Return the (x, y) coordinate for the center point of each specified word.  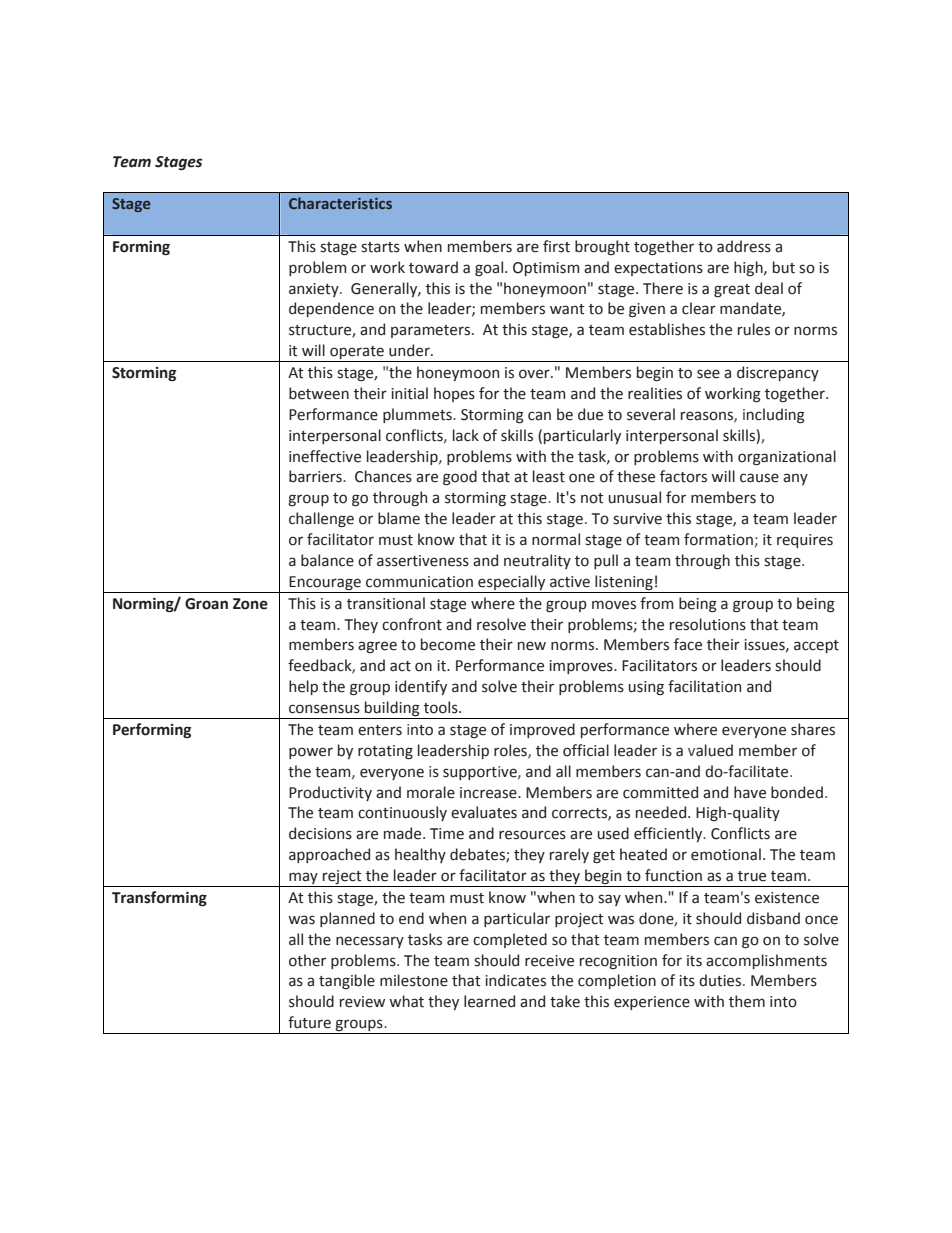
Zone (250, 604)
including (774, 416)
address (744, 246)
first (556, 246)
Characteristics (340, 203)
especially (511, 582)
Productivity (330, 793)
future (309, 1022)
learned (489, 1001)
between (319, 393)
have (750, 792)
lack (466, 435)
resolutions (708, 624)
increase (489, 793)
